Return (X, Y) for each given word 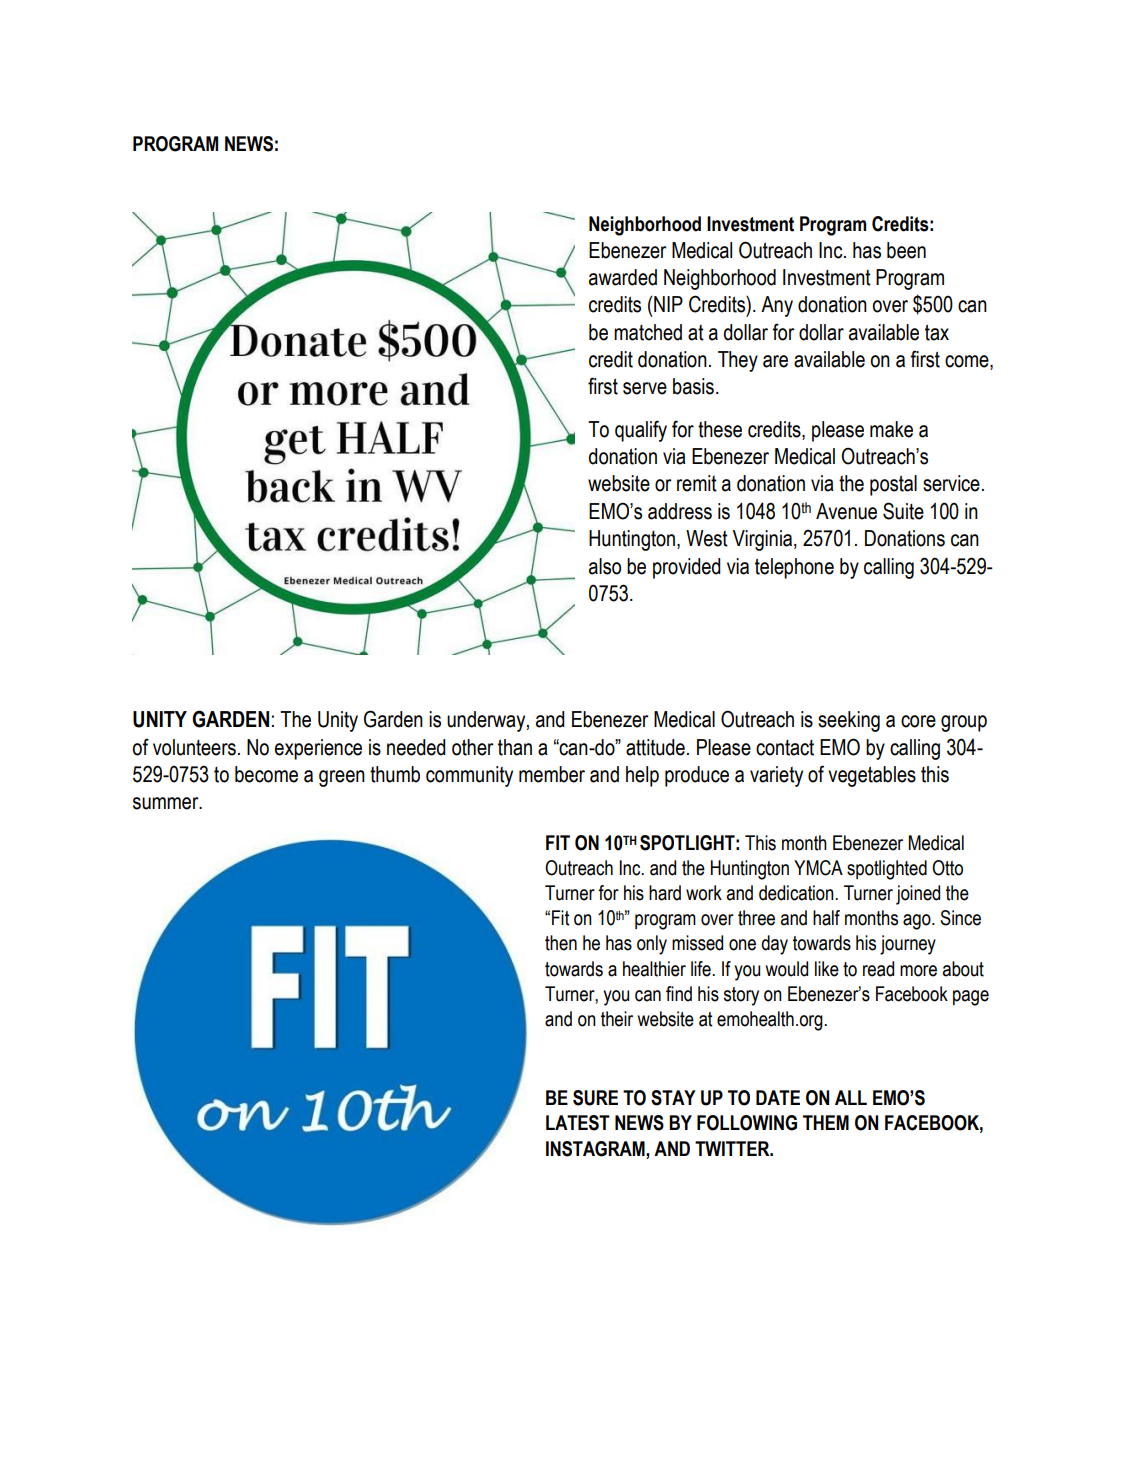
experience (318, 749)
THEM (826, 1122)
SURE (595, 1098)
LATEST (578, 1123)
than (515, 747)
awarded (623, 277)
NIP (668, 304)
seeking (849, 721)
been (906, 250)
